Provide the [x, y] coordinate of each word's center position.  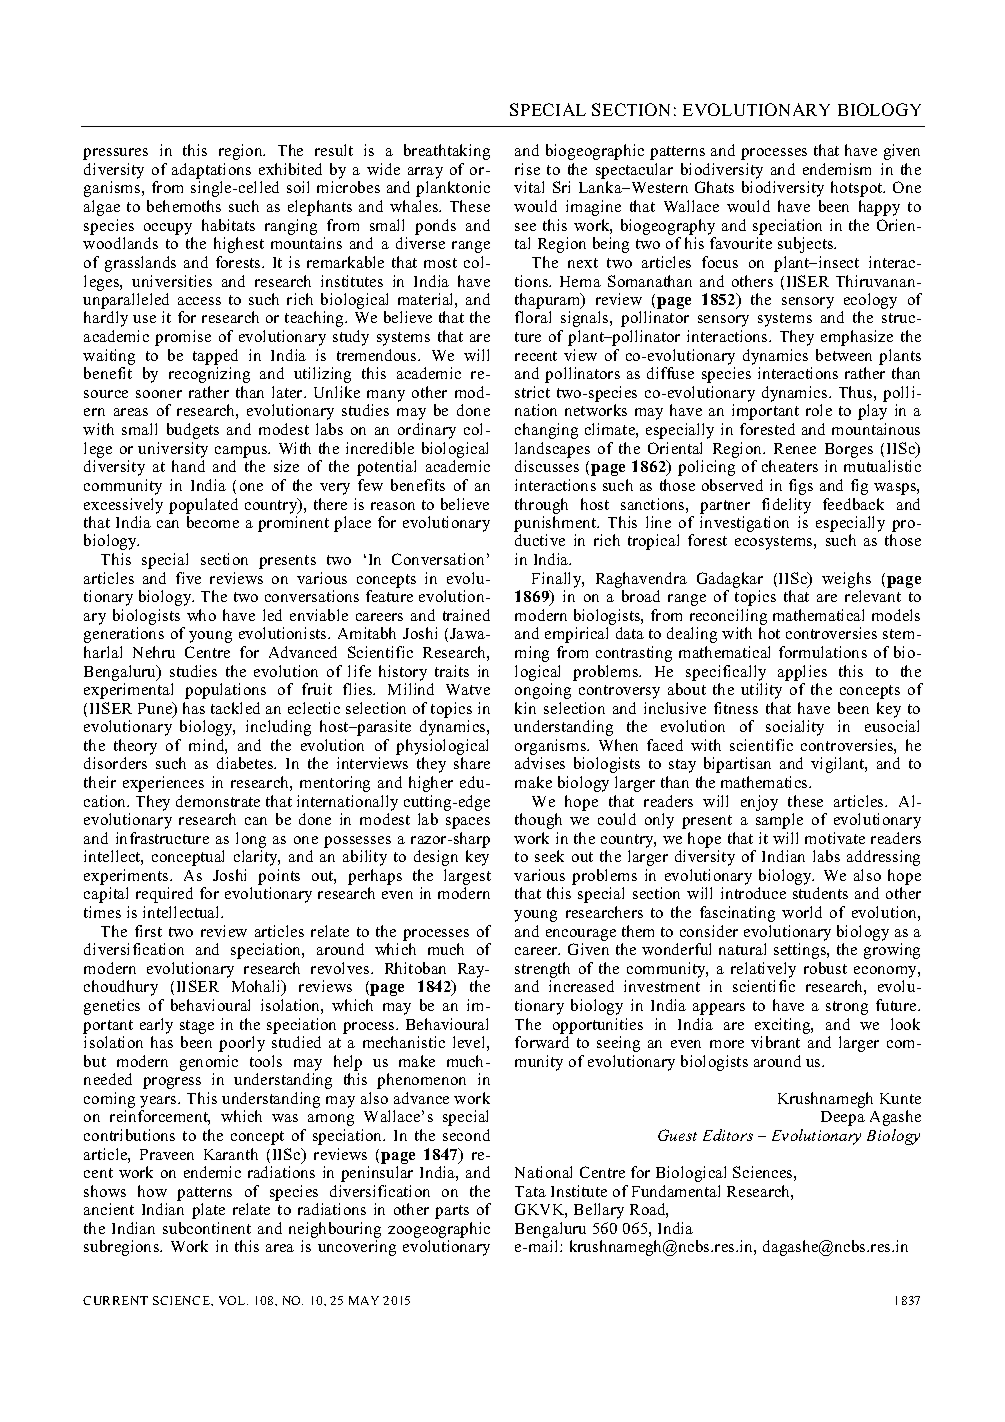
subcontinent [207, 1228]
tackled [235, 708]
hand [188, 466]
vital [529, 187]
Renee [795, 448]
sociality [795, 728]
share [472, 763]
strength [542, 970]
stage [197, 1027]
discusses [547, 466]
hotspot [858, 189]
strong [847, 1008]
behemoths [184, 206]
